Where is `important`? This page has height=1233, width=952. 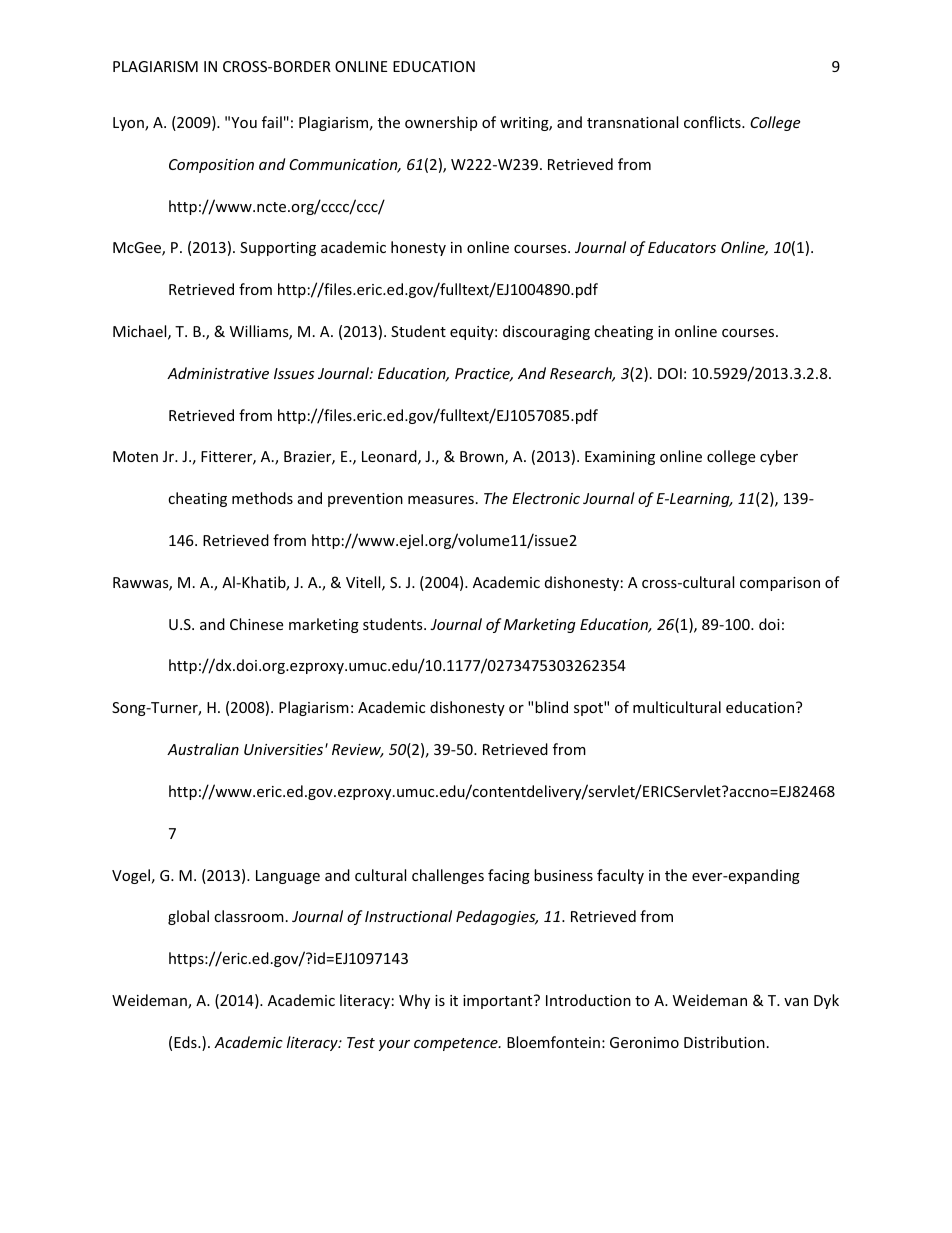 important is located at coordinates (499, 1002).
